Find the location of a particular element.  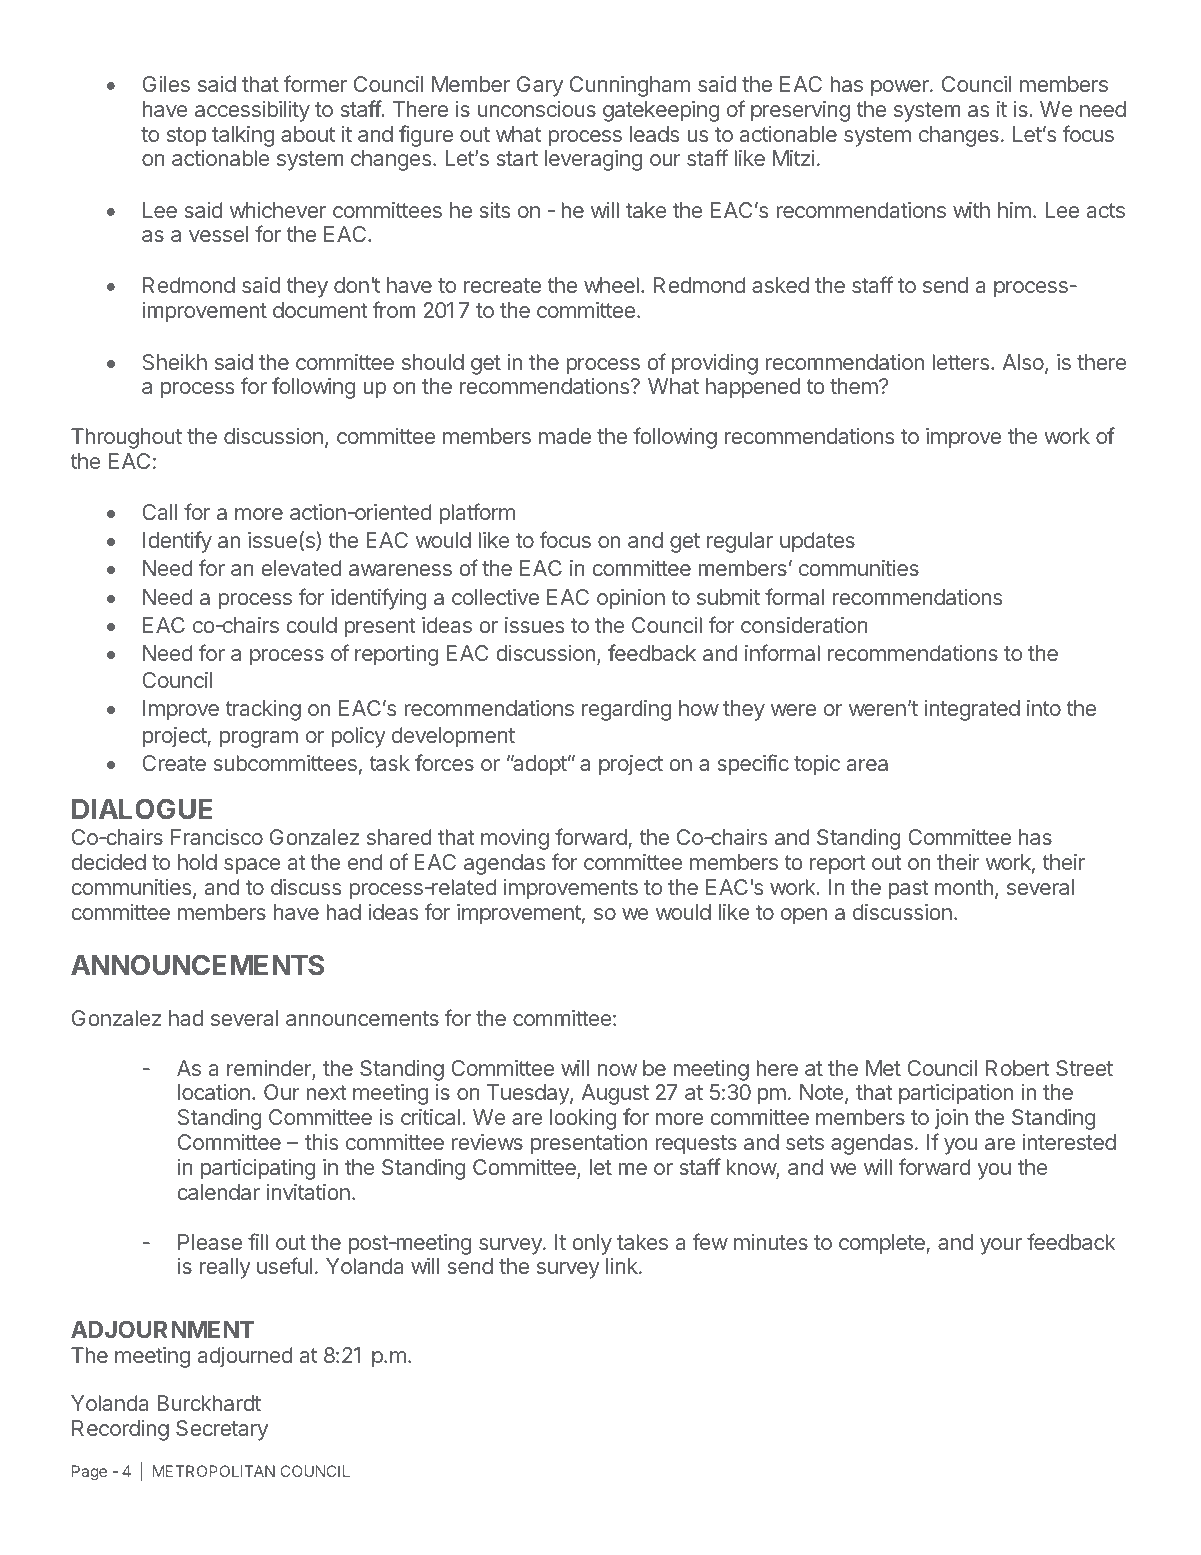

opinion is located at coordinates (631, 599).
